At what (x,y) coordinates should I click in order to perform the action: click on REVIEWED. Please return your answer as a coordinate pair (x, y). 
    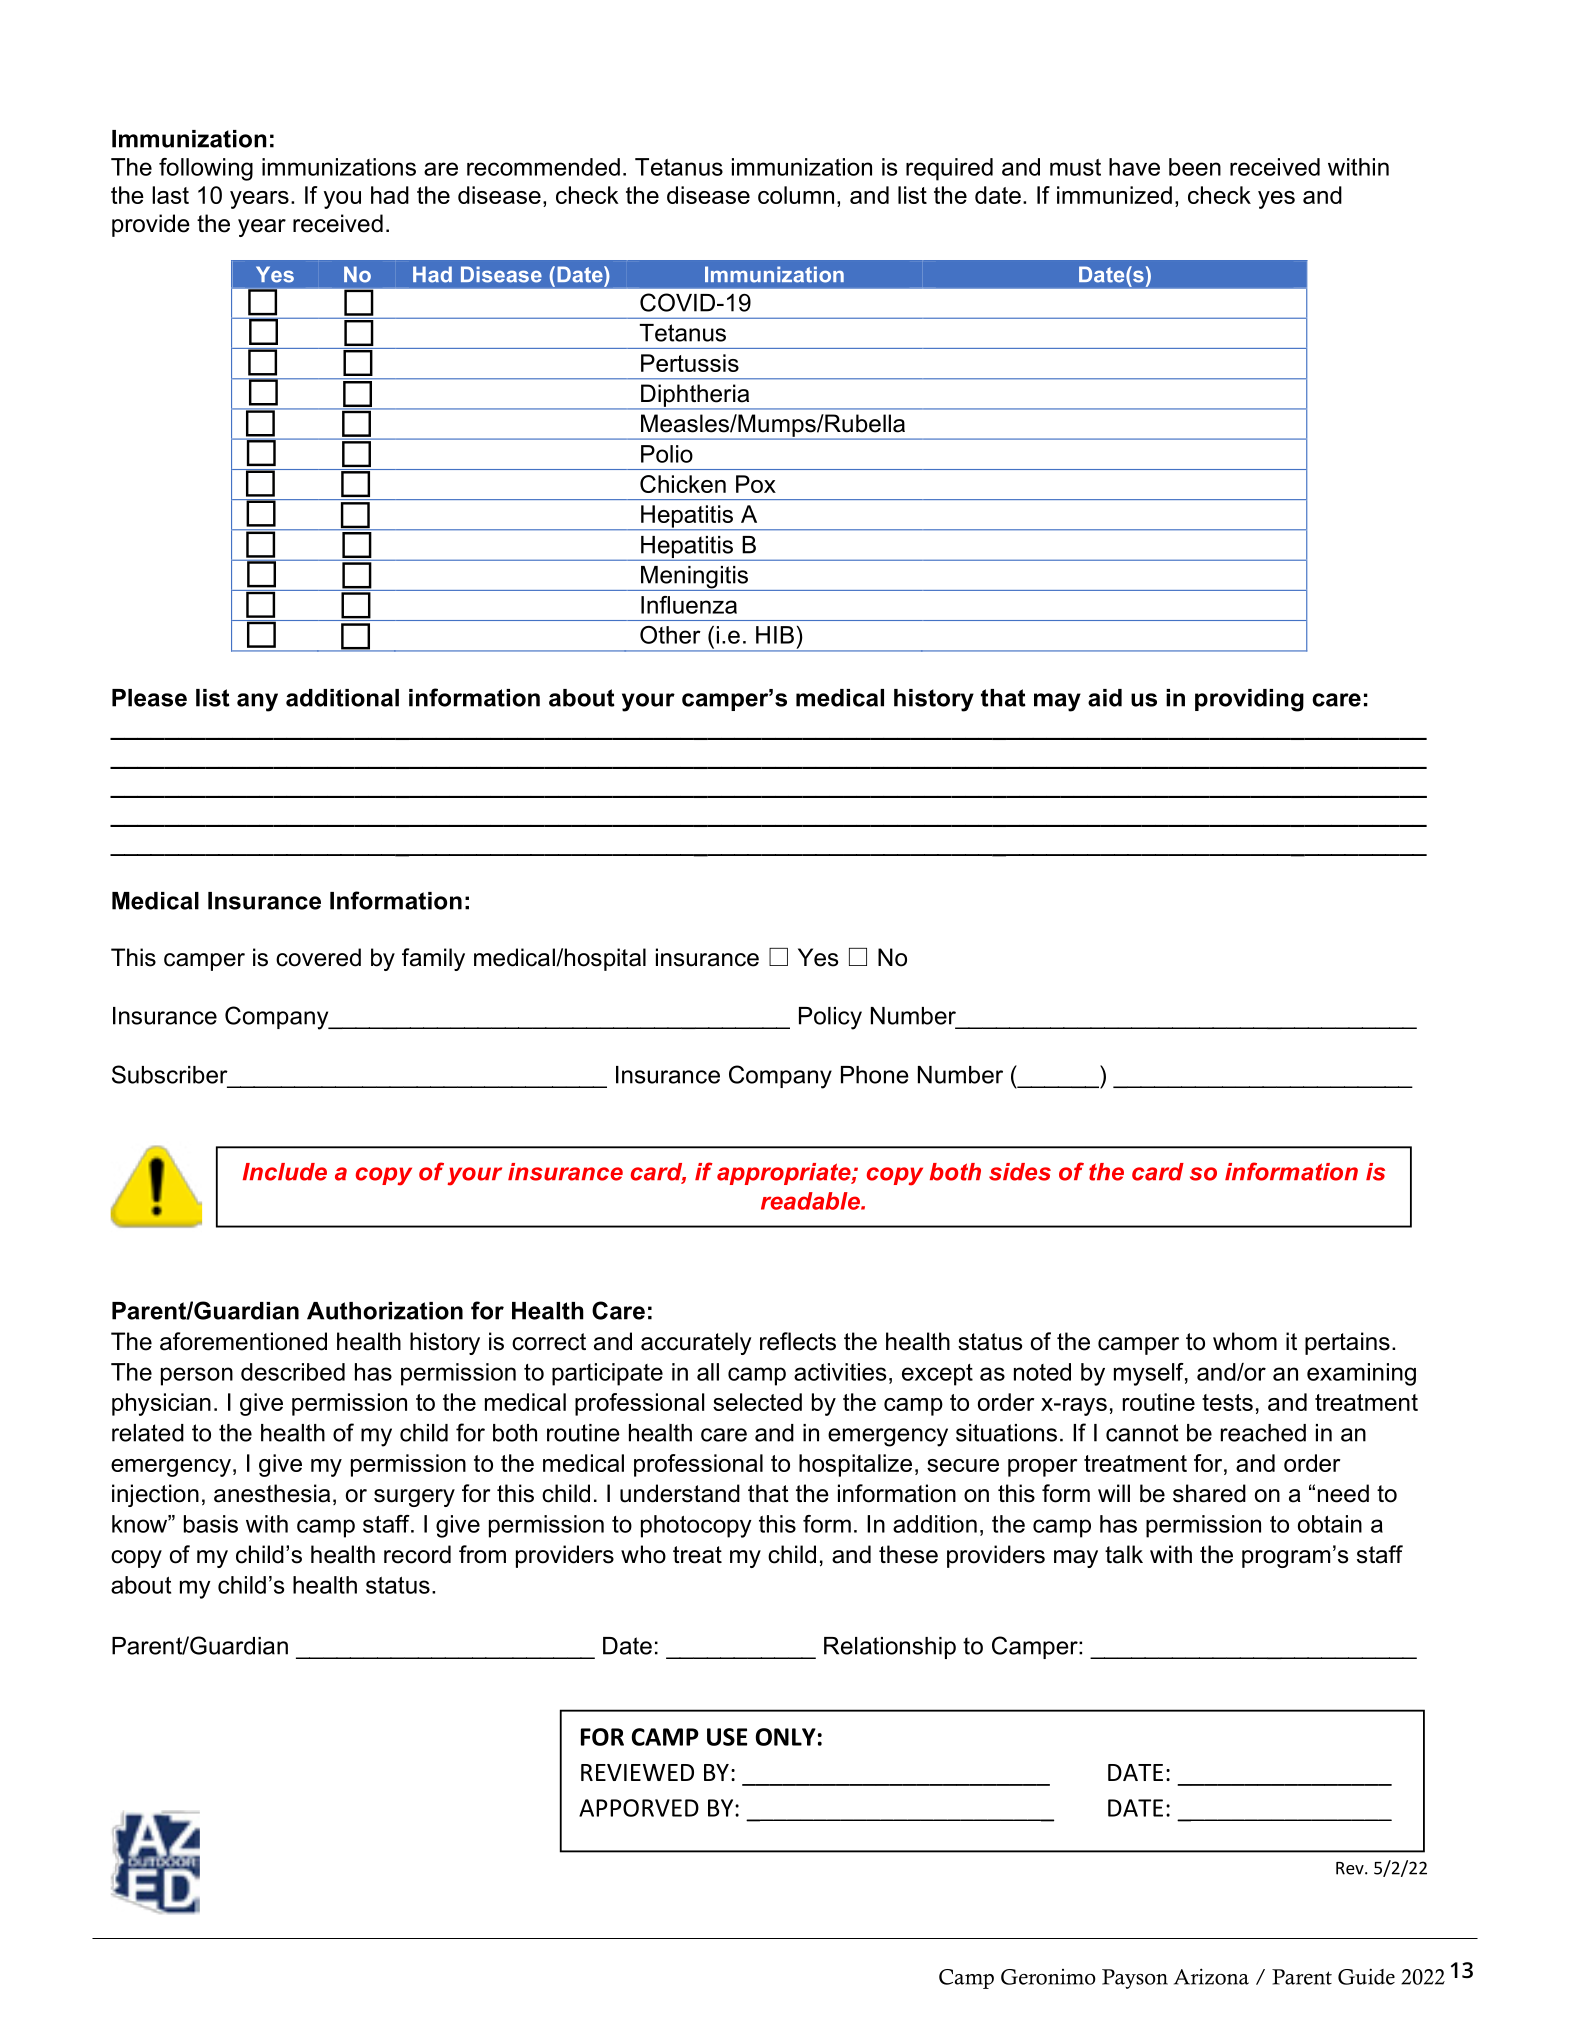
    Looking at the image, I should click on (637, 1772).
